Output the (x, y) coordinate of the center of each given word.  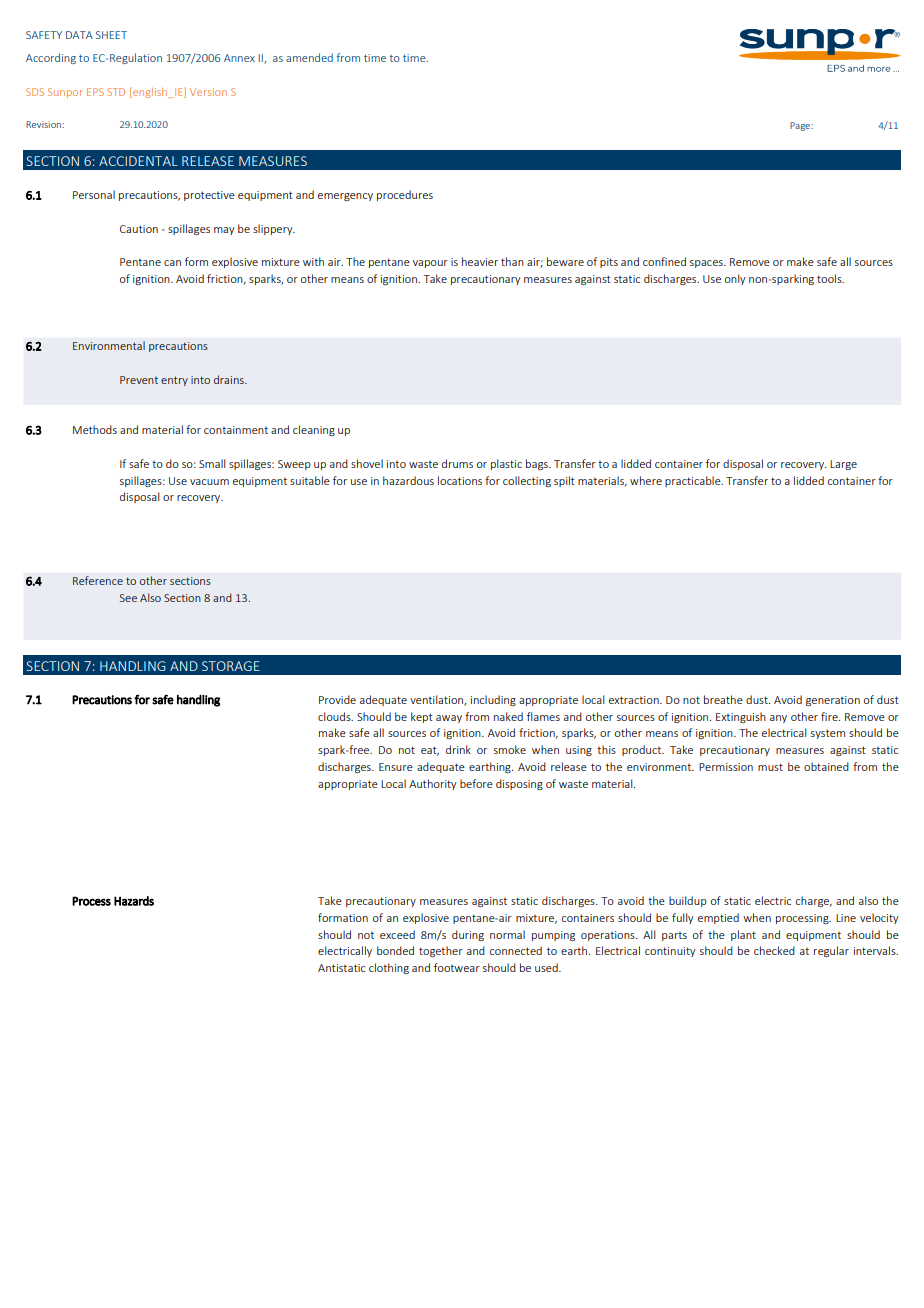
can (172, 263)
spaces (707, 264)
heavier (480, 261)
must (770, 767)
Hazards (134, 901)
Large (843, 465)
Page (801, 126)
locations (460, 480)
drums (457, 463)
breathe (723, 699)
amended (309, 57)
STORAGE (231, 666)
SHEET (111, 35)
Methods (95, 429)
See (128, 598)
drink (458, 749)
